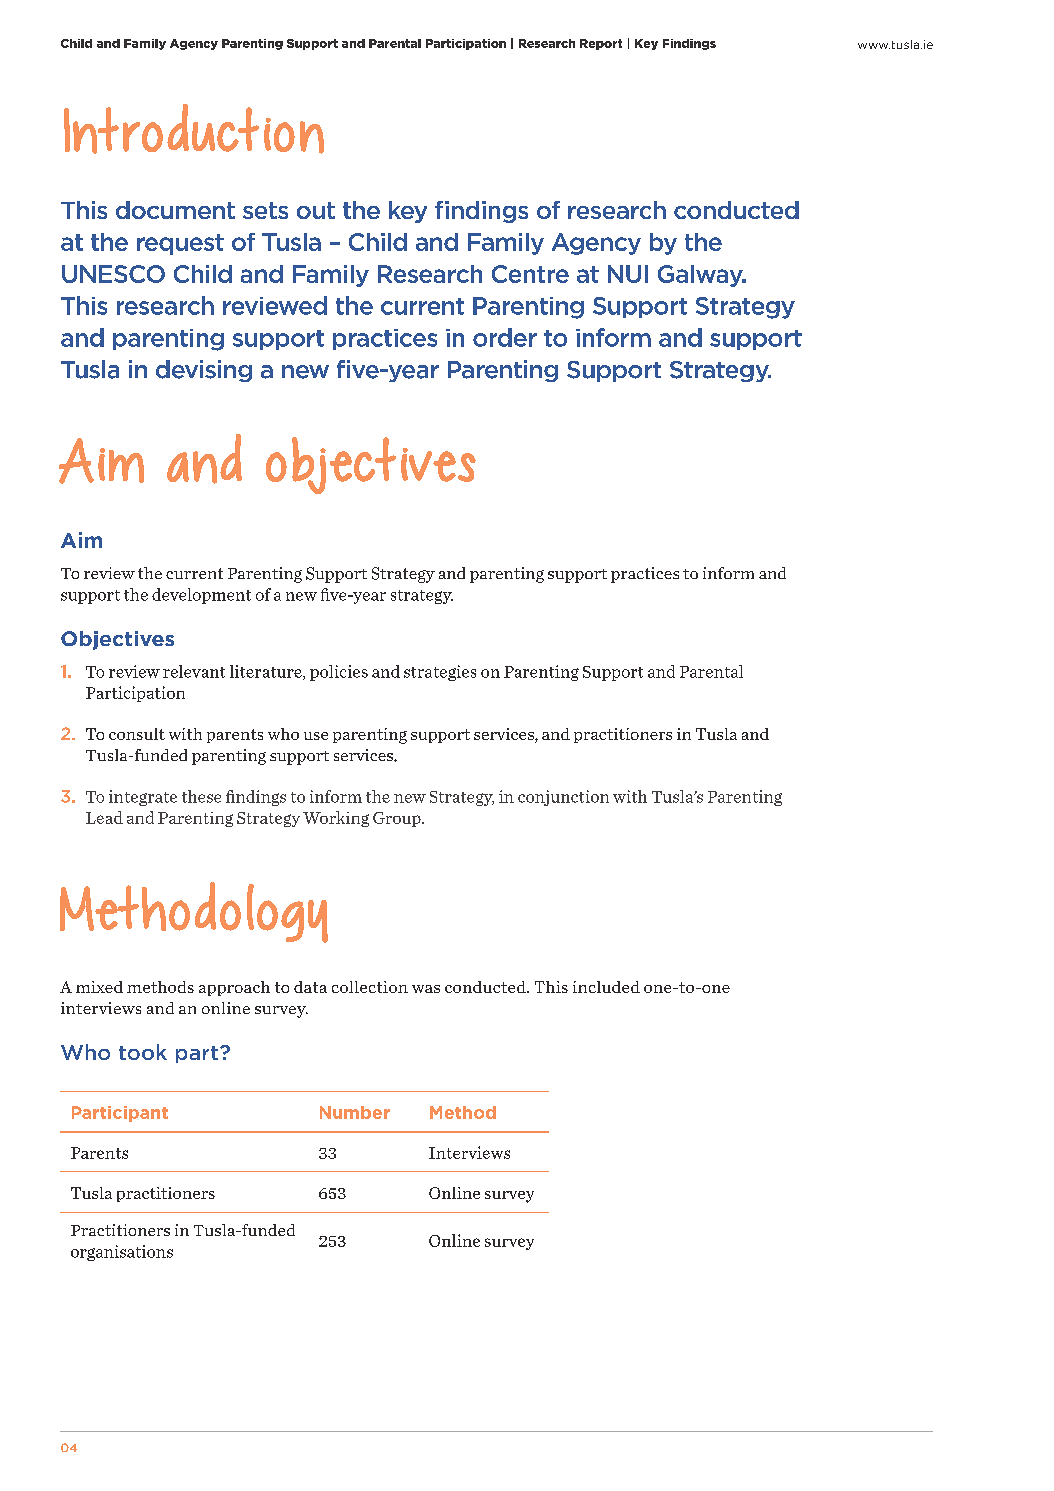 The width and height of the screenshot is (1054, 1491). What do you see at coordinates (505, 337) in the screenshot?
I see `order` at bounding box center [505, 337].
